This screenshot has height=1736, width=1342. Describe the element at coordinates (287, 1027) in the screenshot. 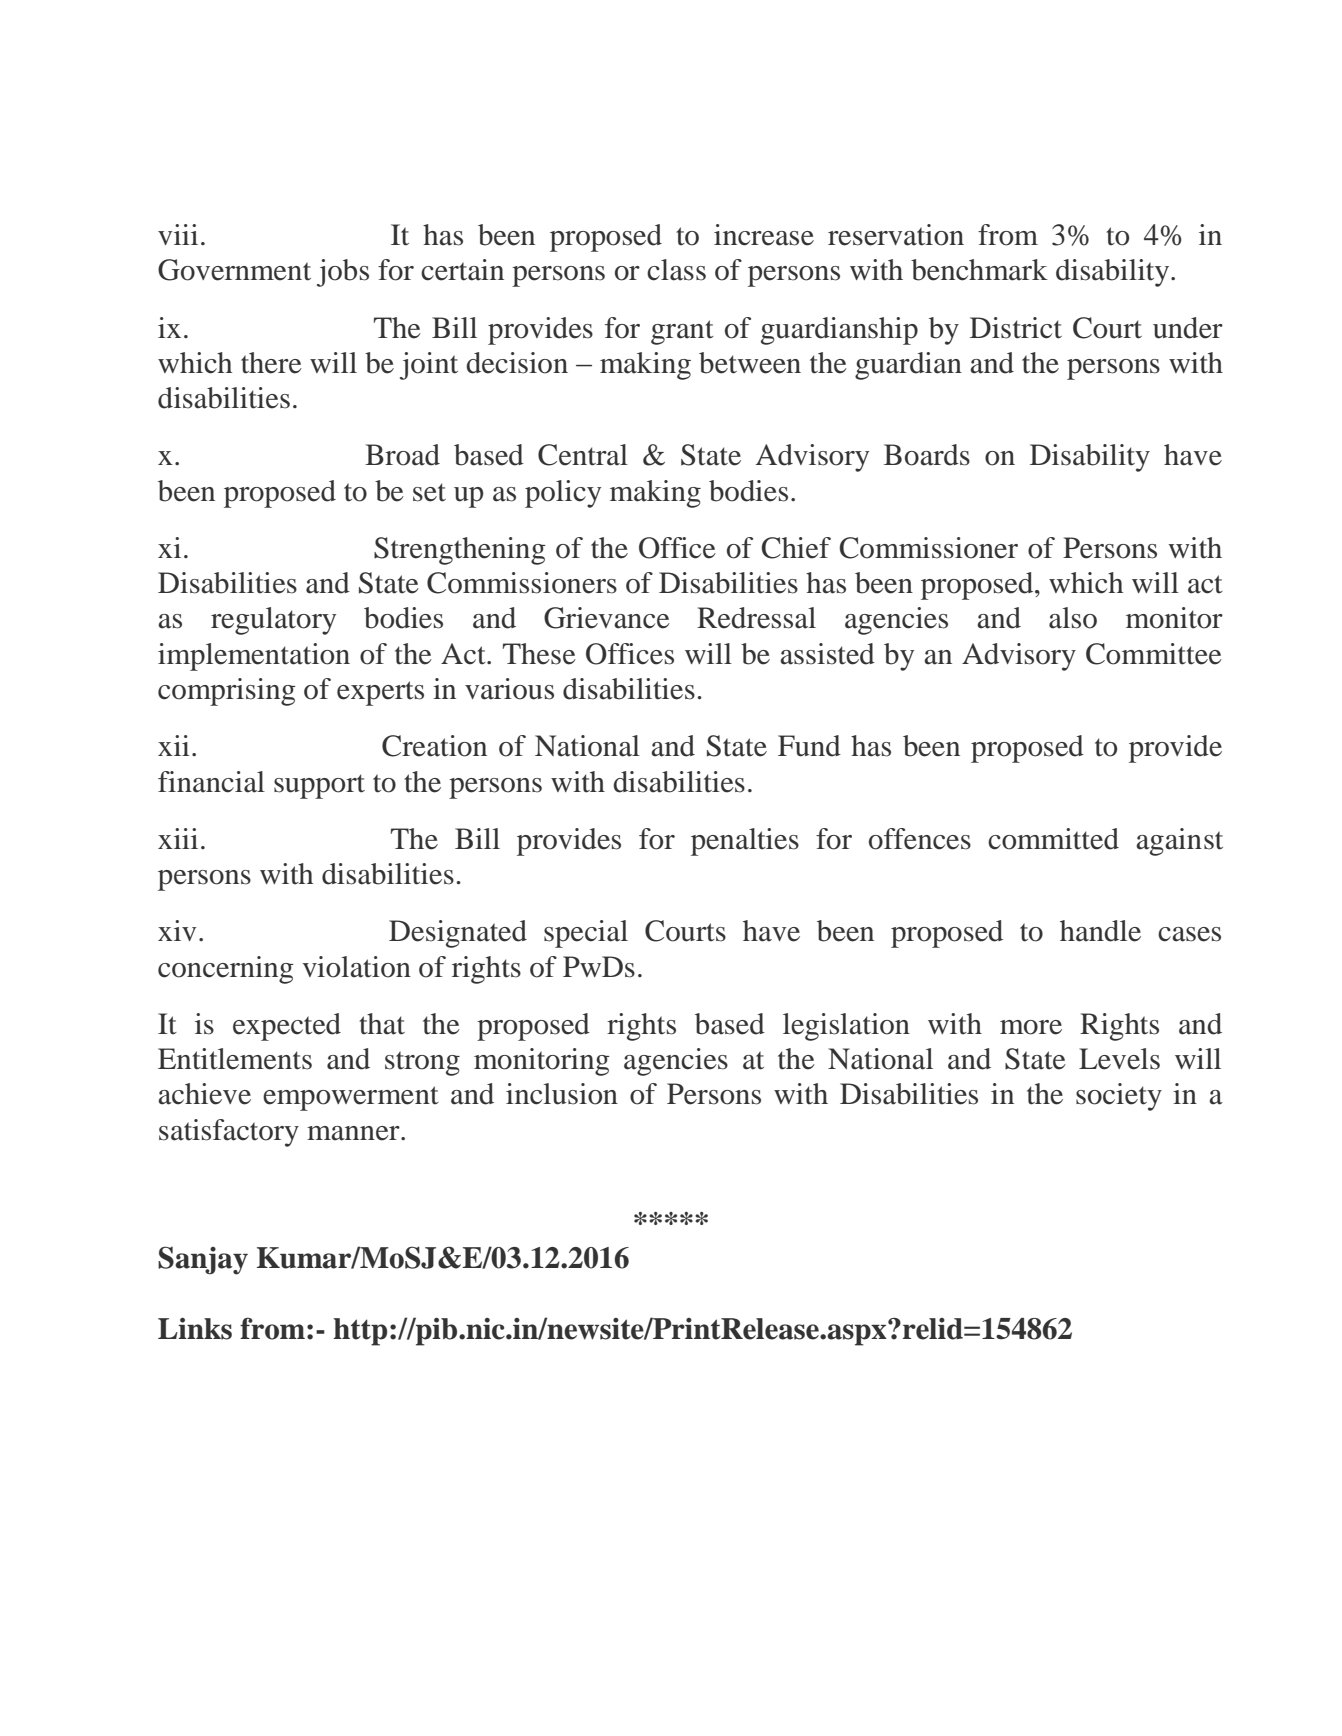

I see `expected` at that location.
